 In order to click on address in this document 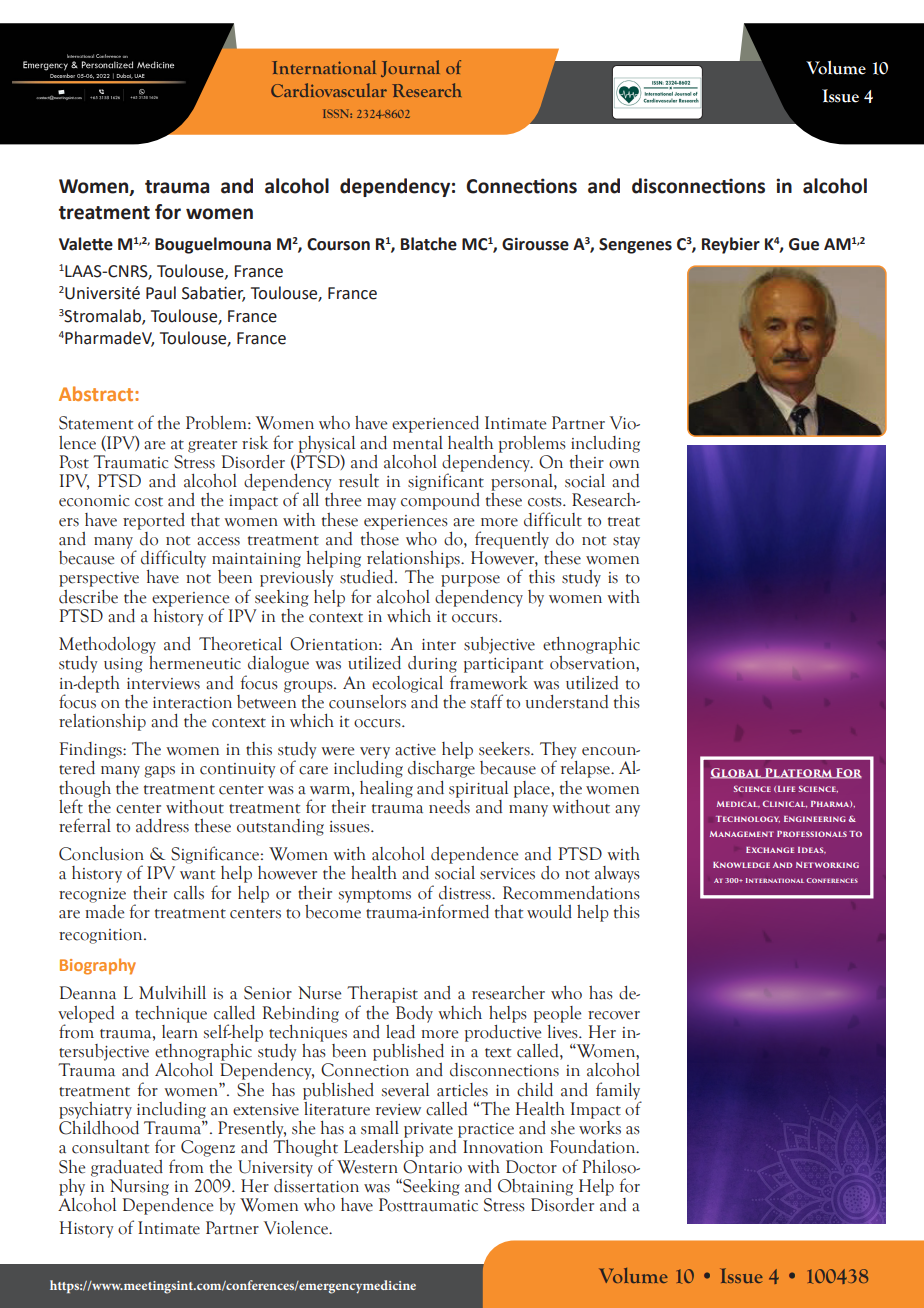, I will do `click(162, 826)`.
